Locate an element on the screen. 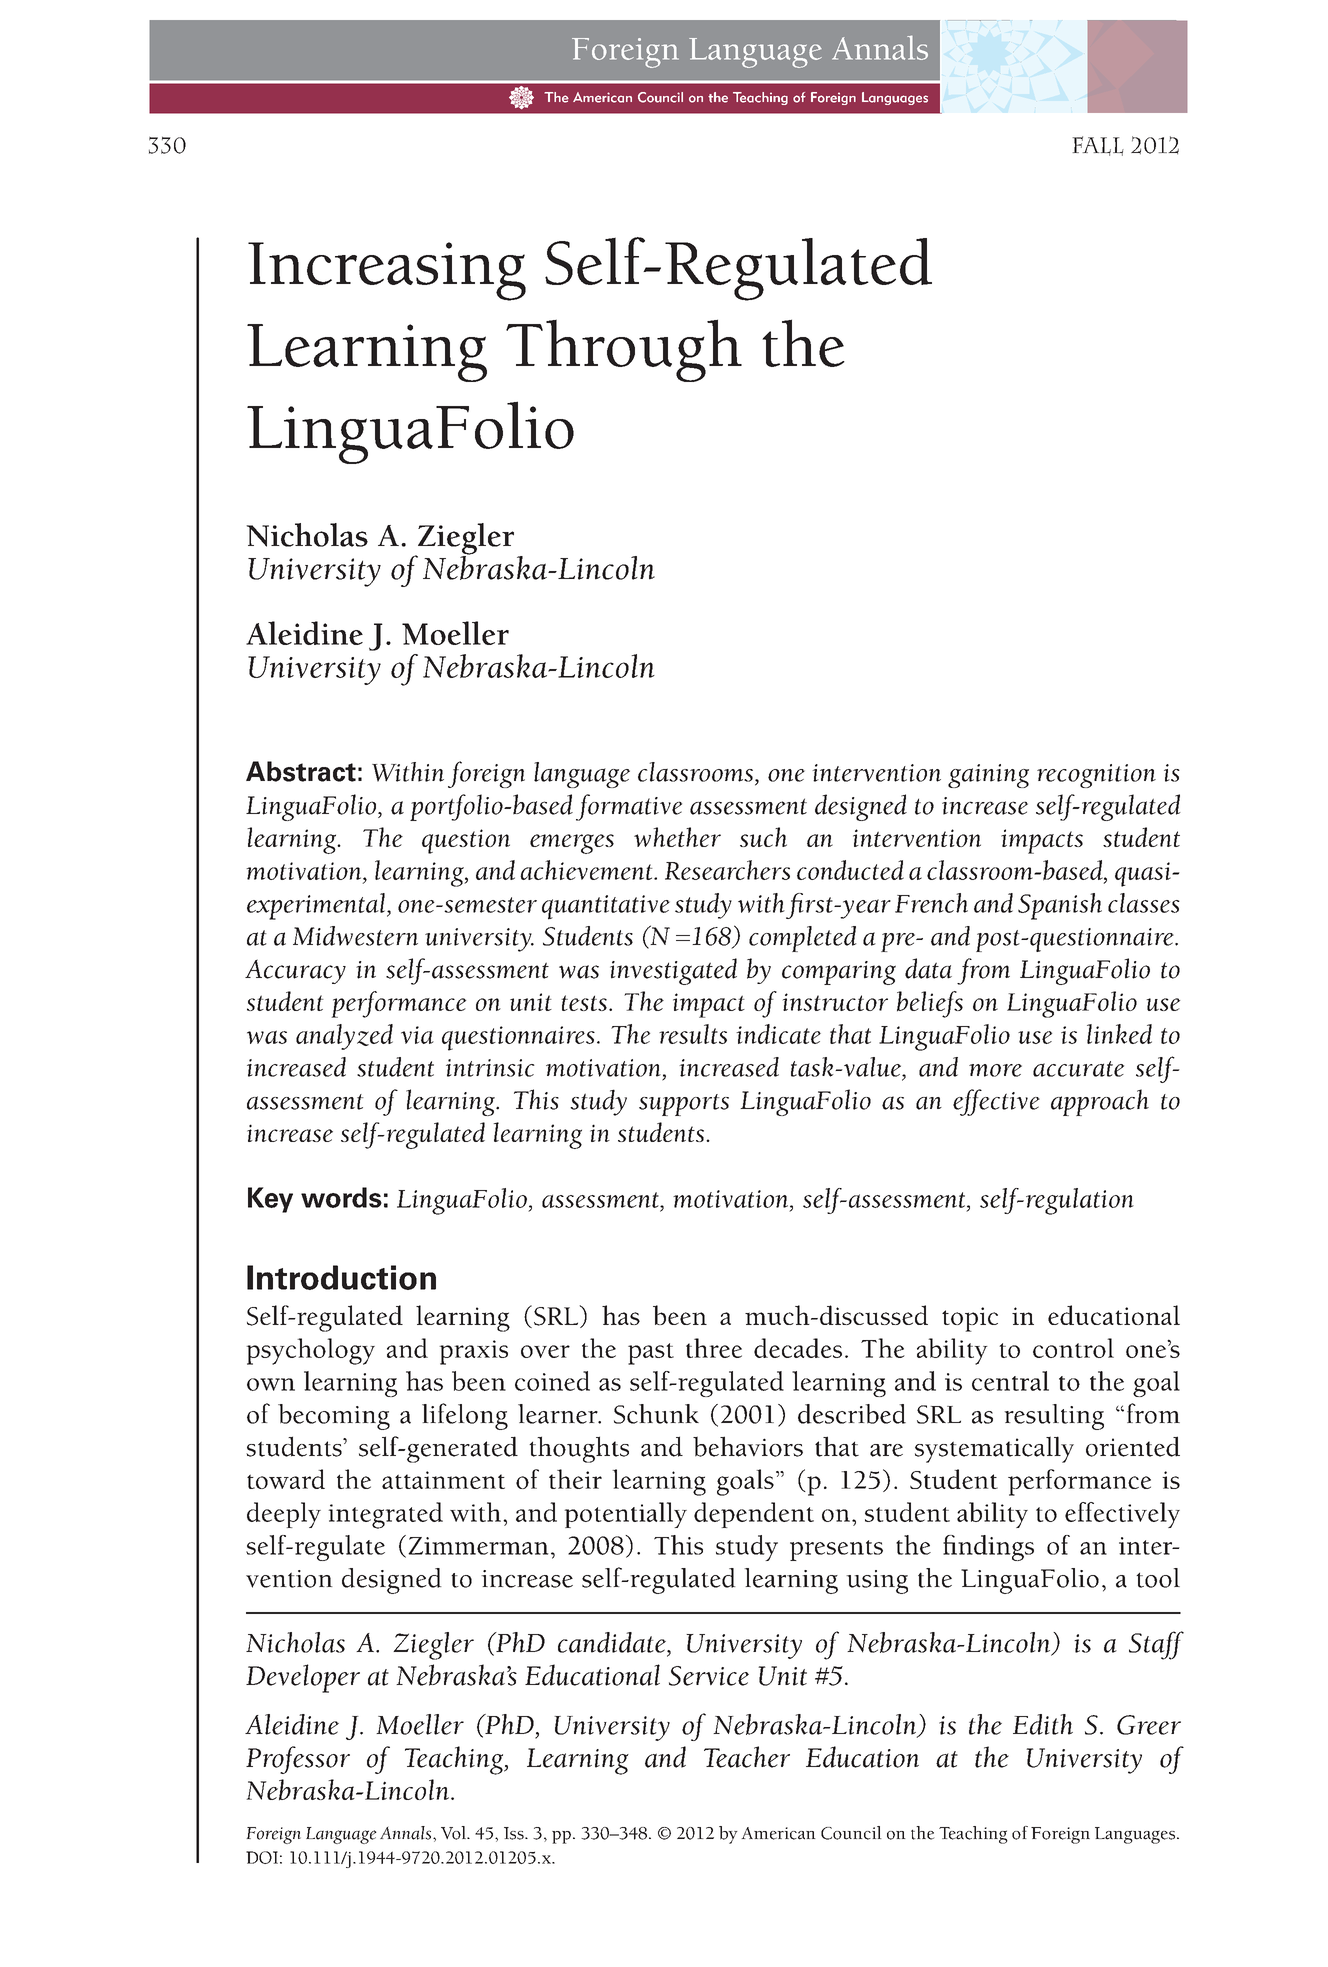 The width and height of the screenshot is (1328, 1967). FALL is located at coordinates (1098, 146).
